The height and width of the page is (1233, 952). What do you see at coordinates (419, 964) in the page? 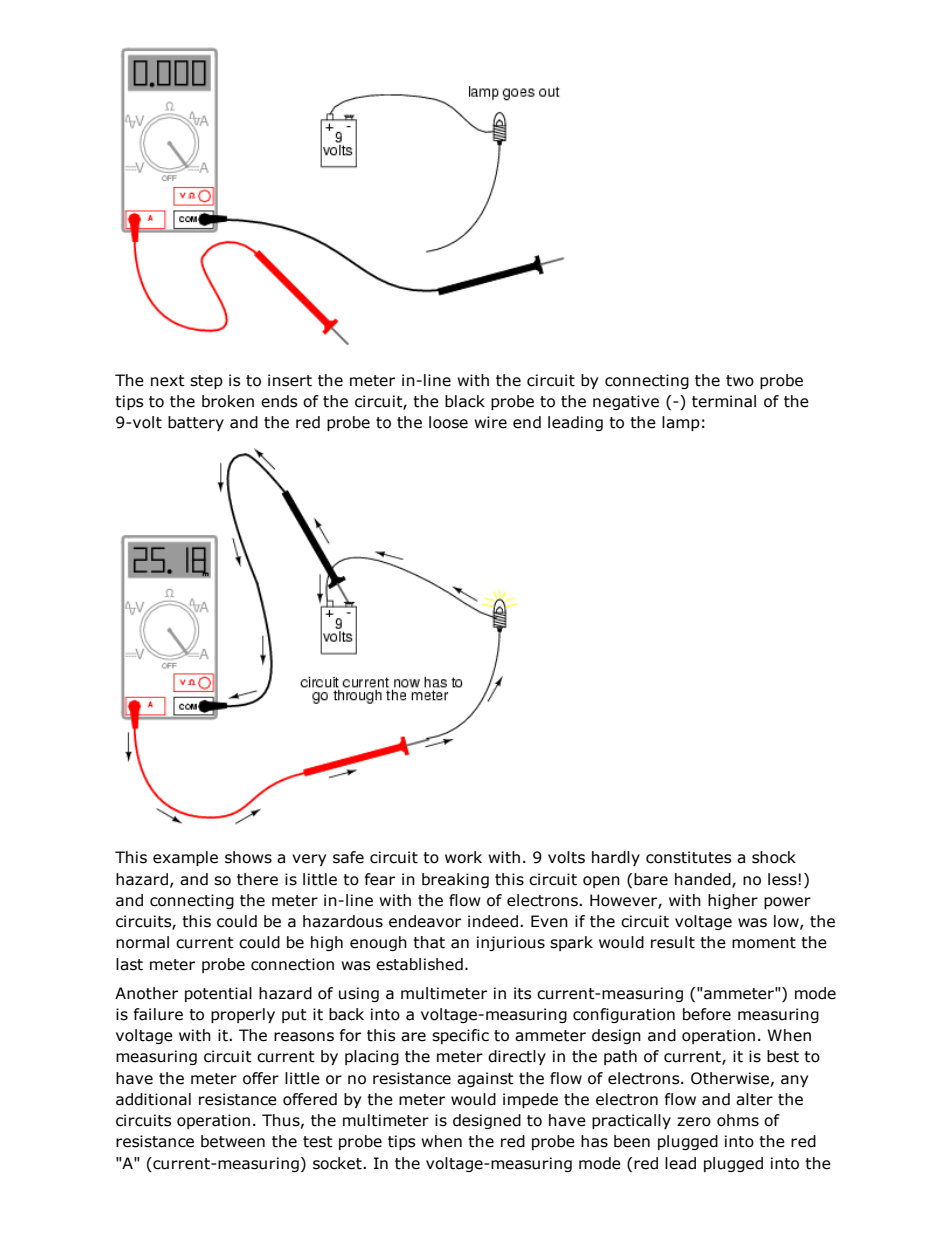
I see `established` at bounding box center [419, 964].
